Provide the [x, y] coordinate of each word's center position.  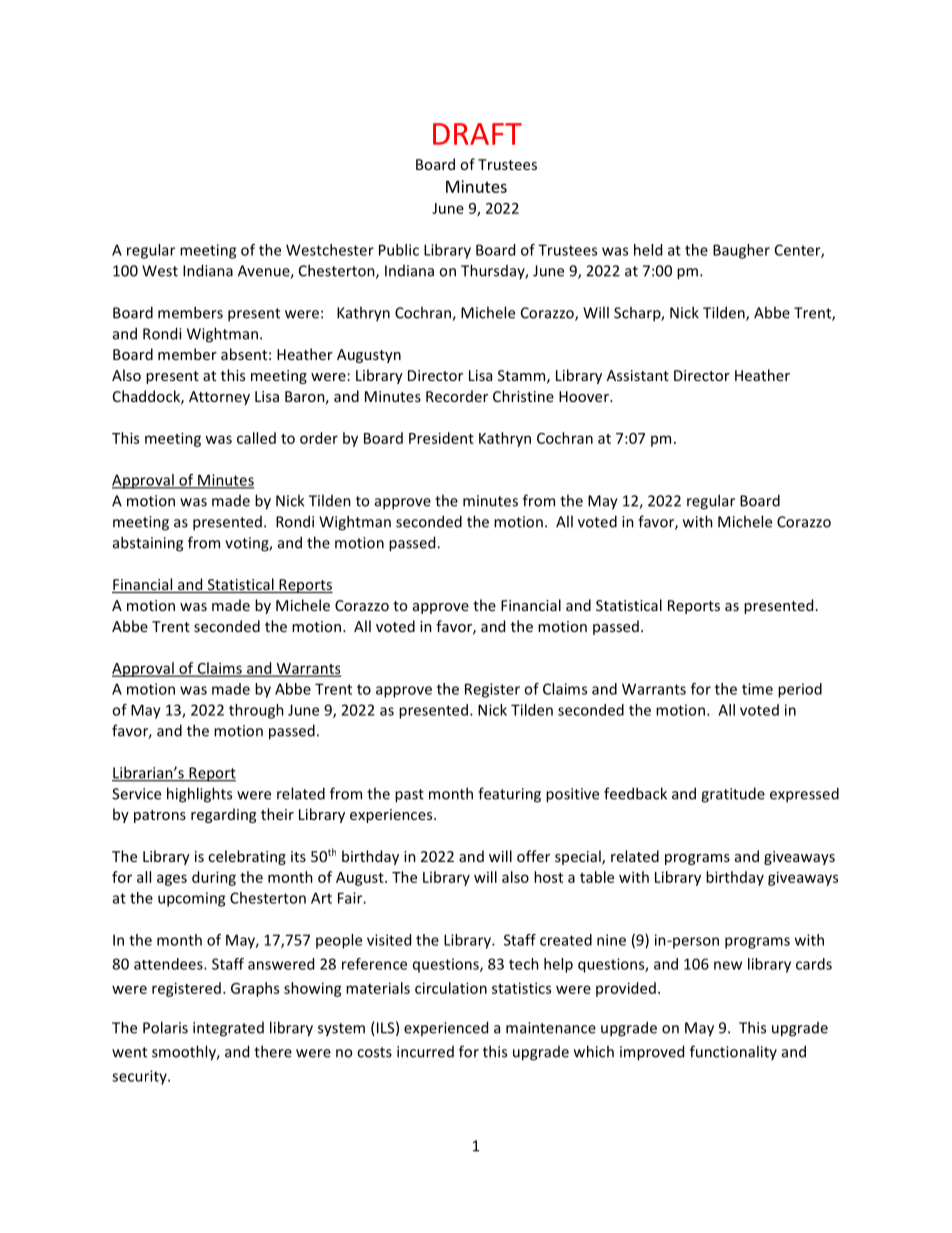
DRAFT [477, 134]
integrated [228, 1029]
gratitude [733, 795]
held [648, 250]
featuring [509, 795]
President [441, 438]
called [256, 438]
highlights [199, 795]
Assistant [638, 375]
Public [399, 250]
